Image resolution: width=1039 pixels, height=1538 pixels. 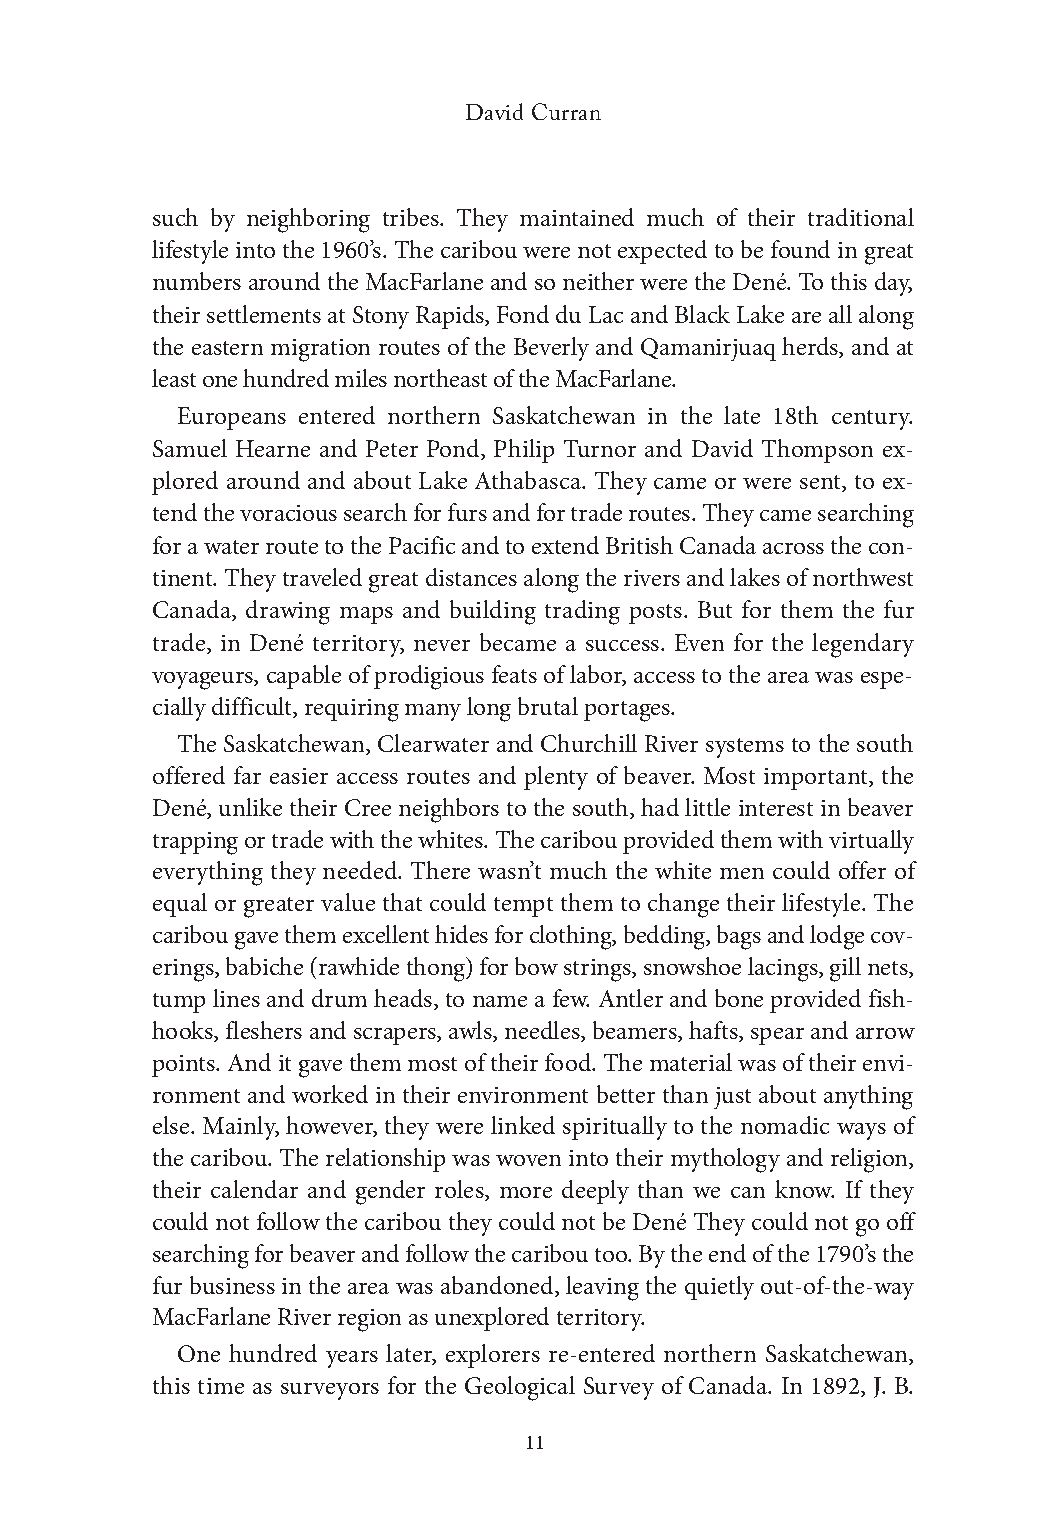 What do you see at coordinates (288, 513) in the screenshot?
I see `voracious` at bounding box center [288, 513].
